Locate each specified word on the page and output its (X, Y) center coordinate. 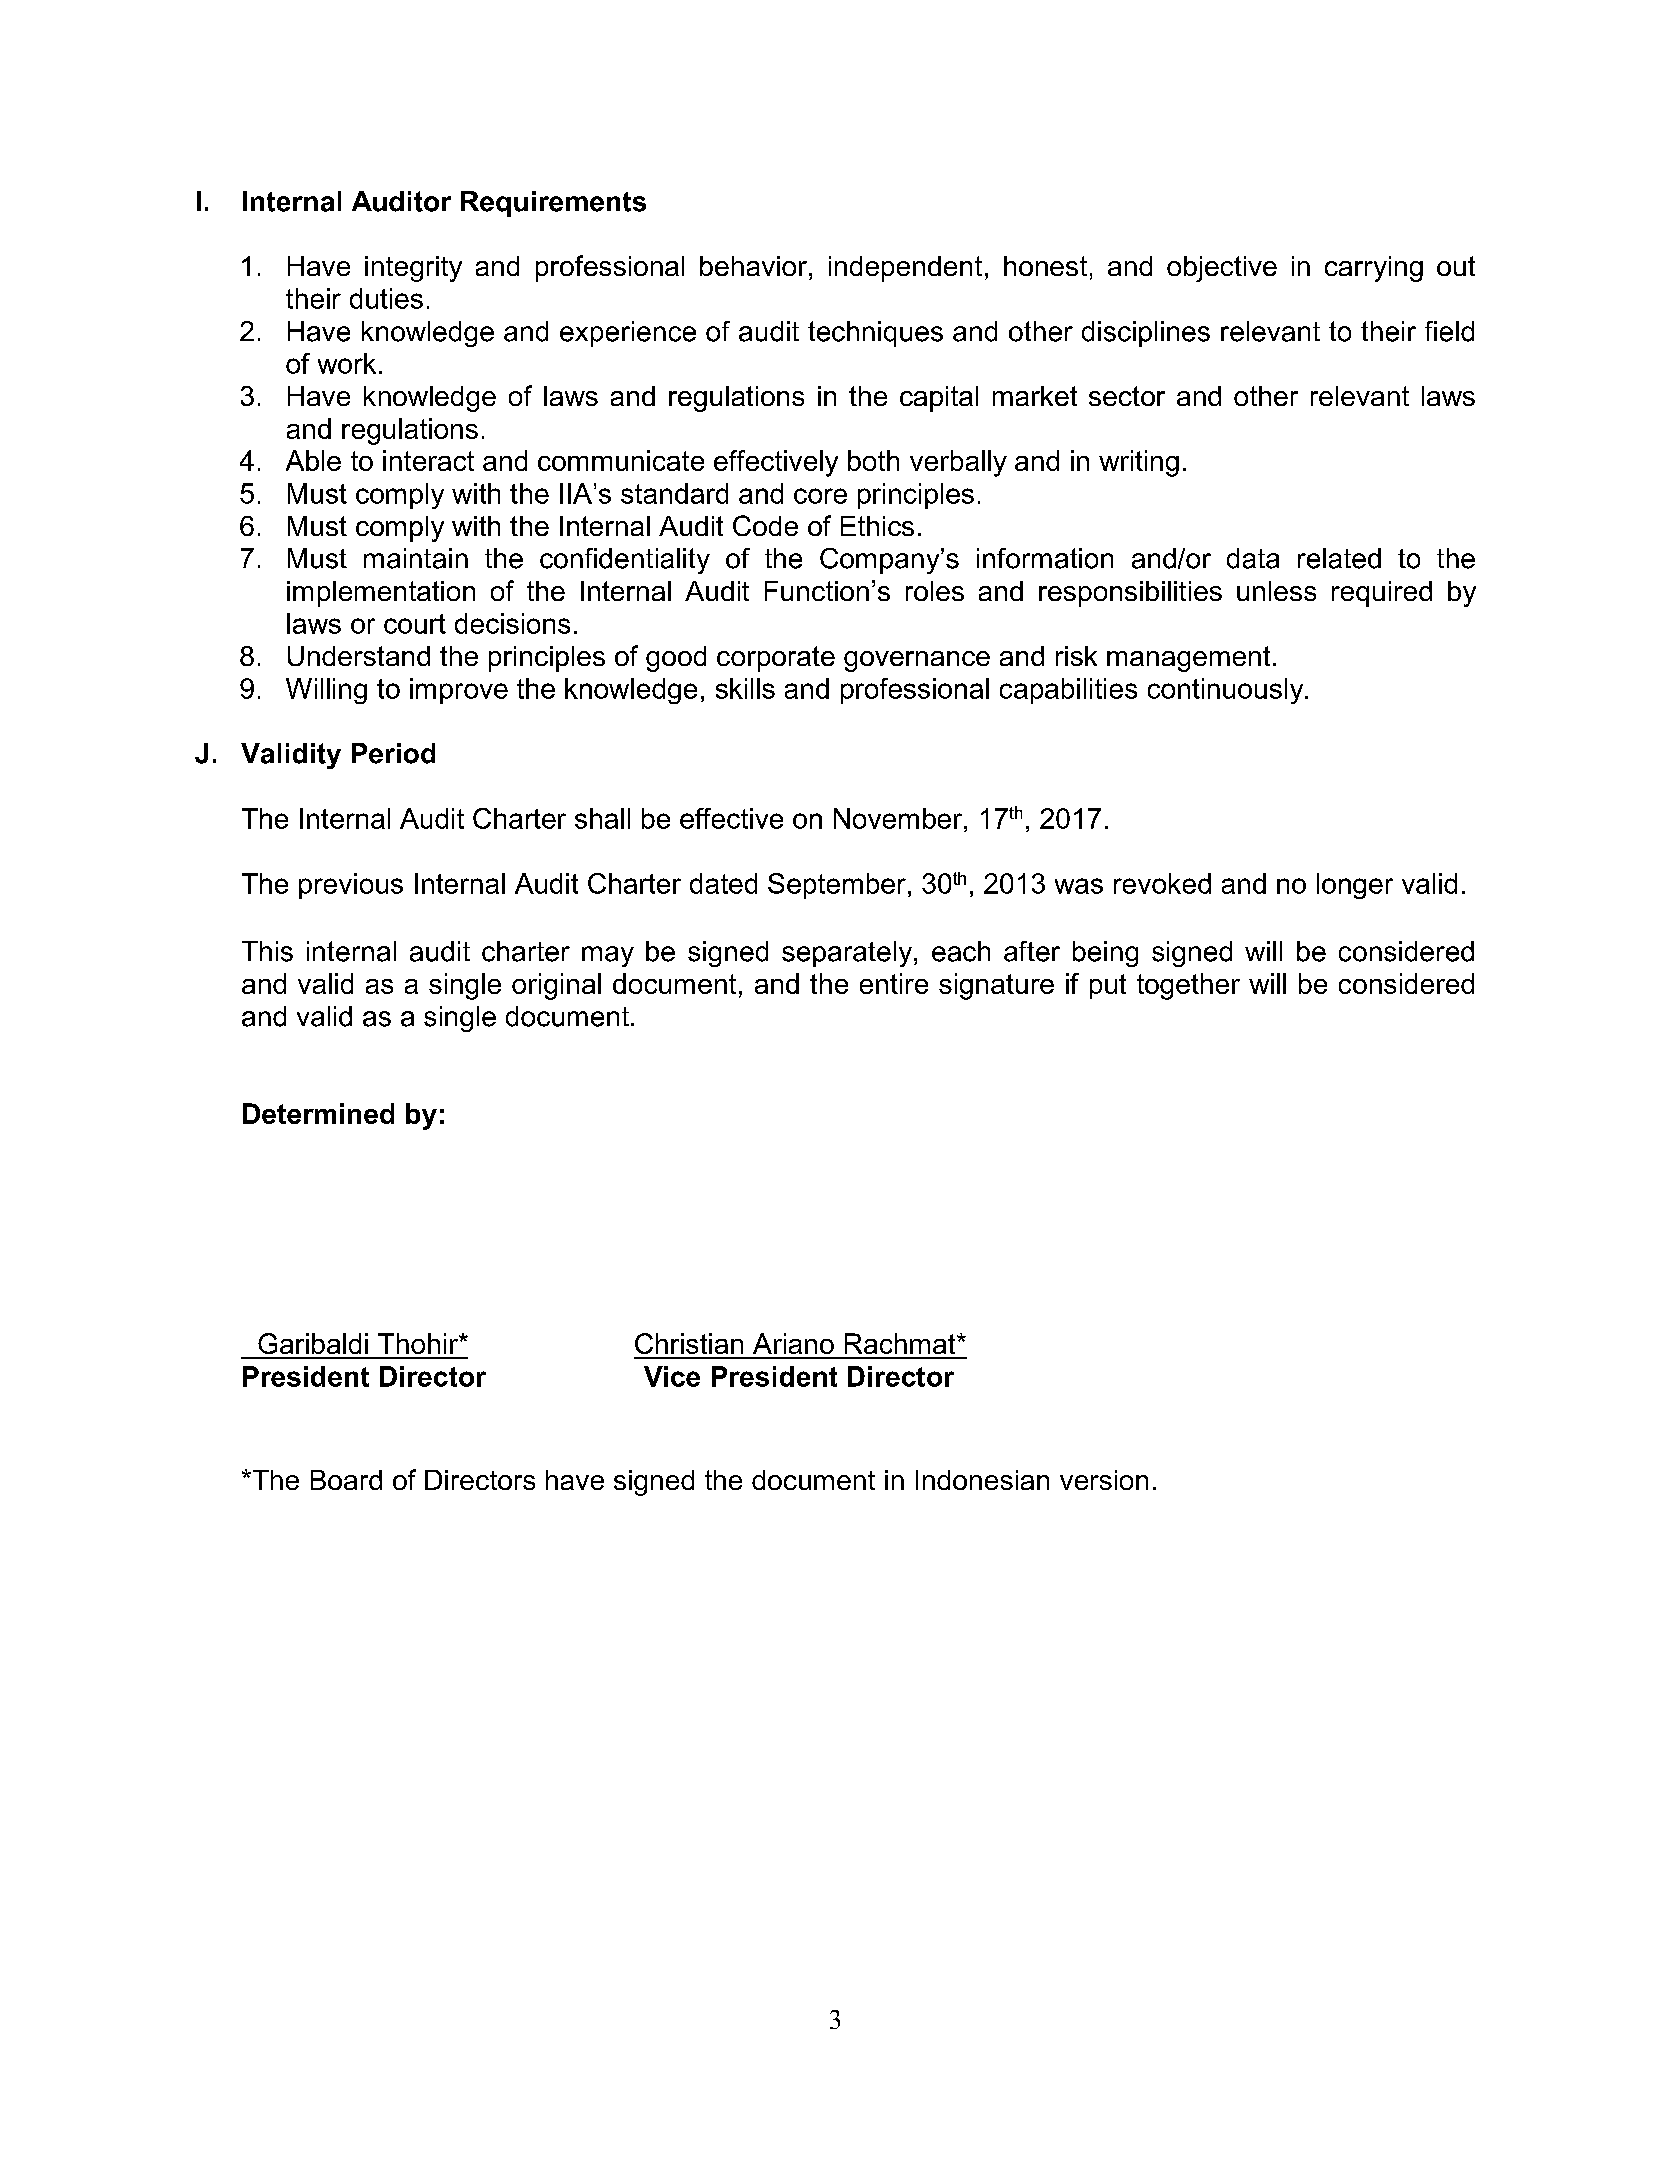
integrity (413, 269)
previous (351, 886)
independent (905, 269)
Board (346, 1480)
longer (1355, 886)
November (899, 818)
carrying (1374, 269)
